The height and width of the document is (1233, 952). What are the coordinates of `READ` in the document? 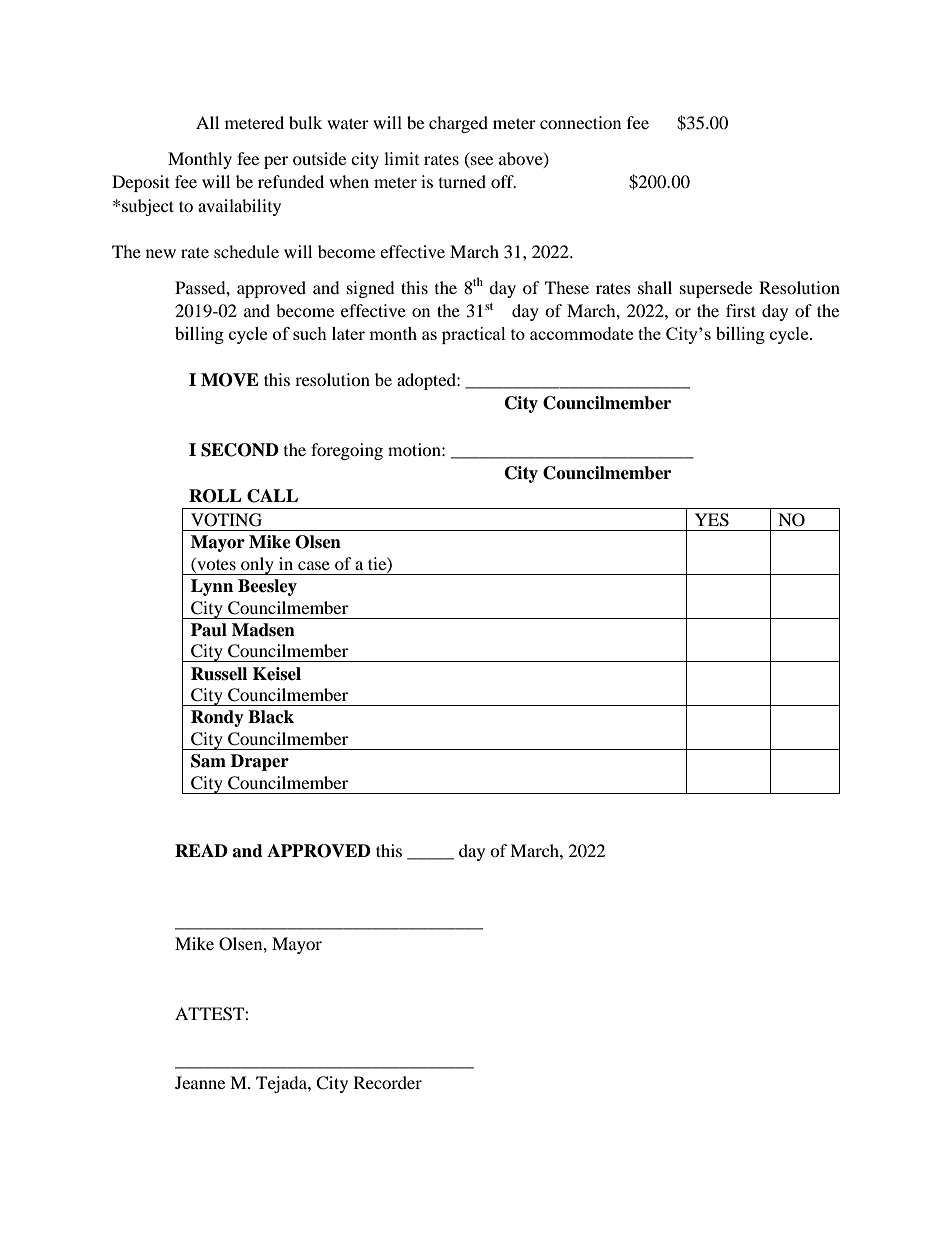 It's located at (201, 850).
